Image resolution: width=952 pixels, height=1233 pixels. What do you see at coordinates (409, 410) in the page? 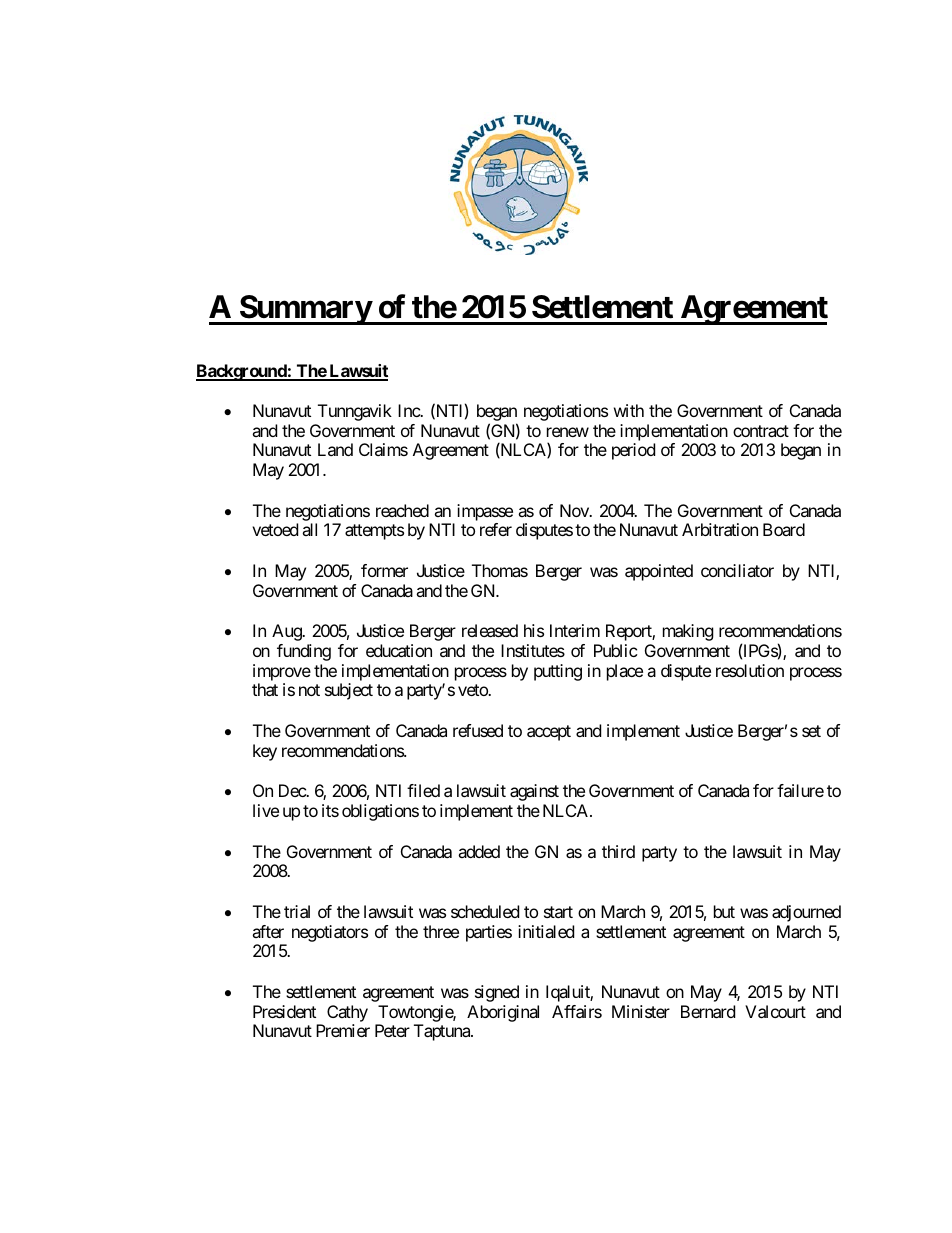
I see `Inc` at bounding box center [409, 410].
